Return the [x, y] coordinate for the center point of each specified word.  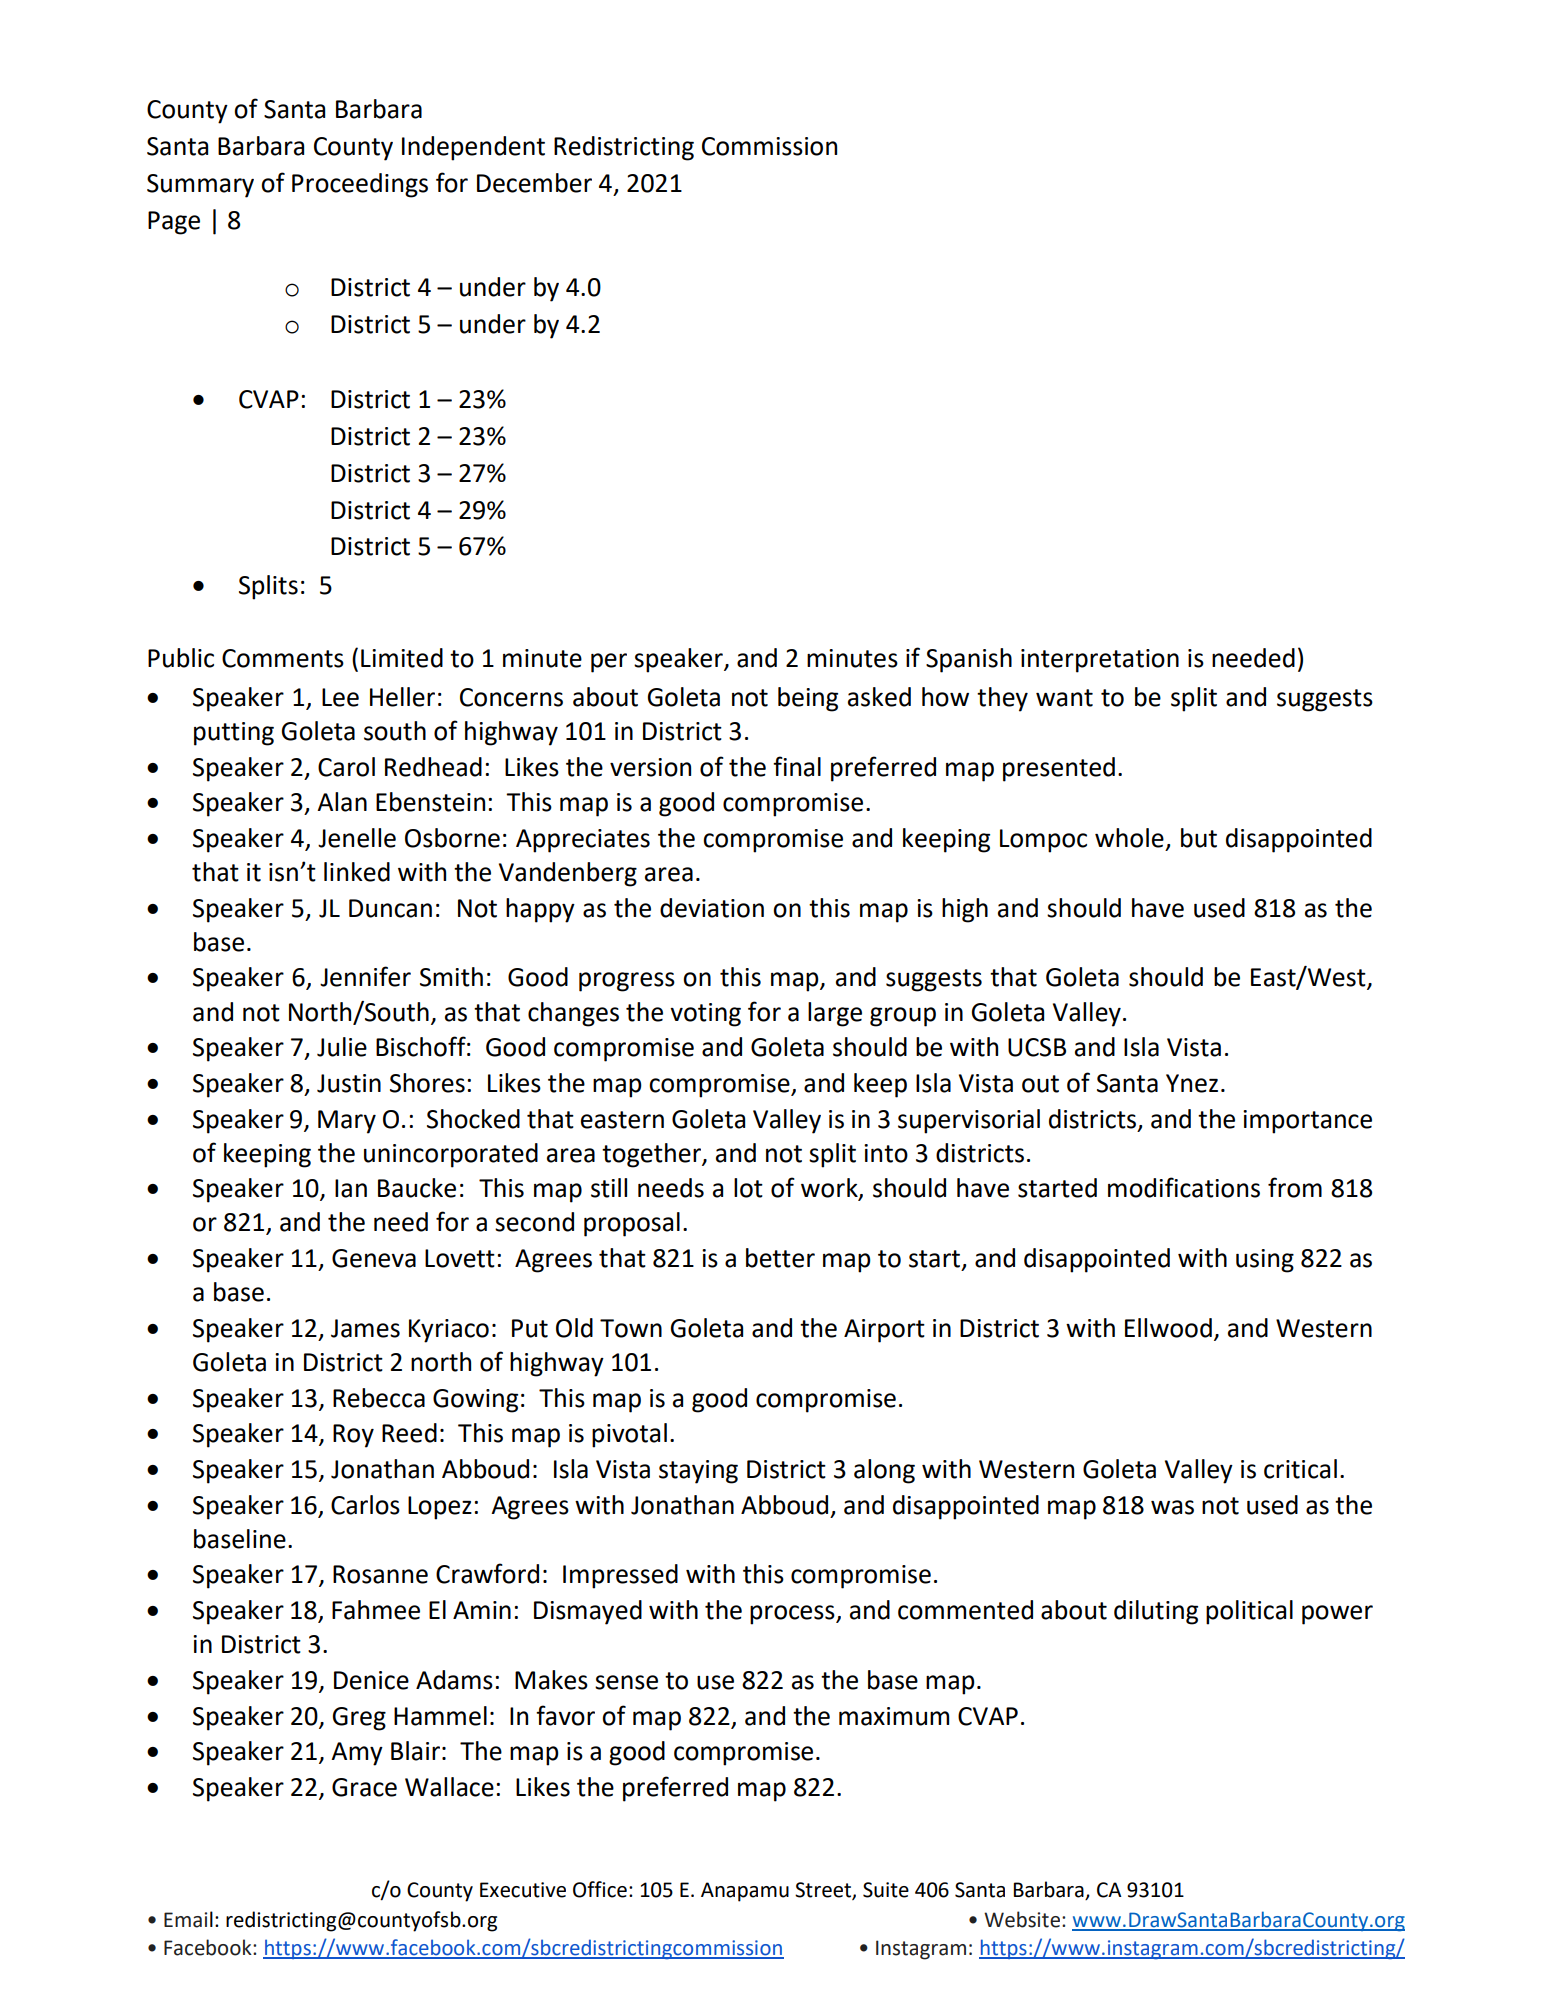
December [534, 183]
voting [705, 1015]
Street [824, 1890]
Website [1022, 1919]
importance [1307, 1122]
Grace [364, 1787]
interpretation [1100, 661]
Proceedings [360, 185]
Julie [342, 1047]
